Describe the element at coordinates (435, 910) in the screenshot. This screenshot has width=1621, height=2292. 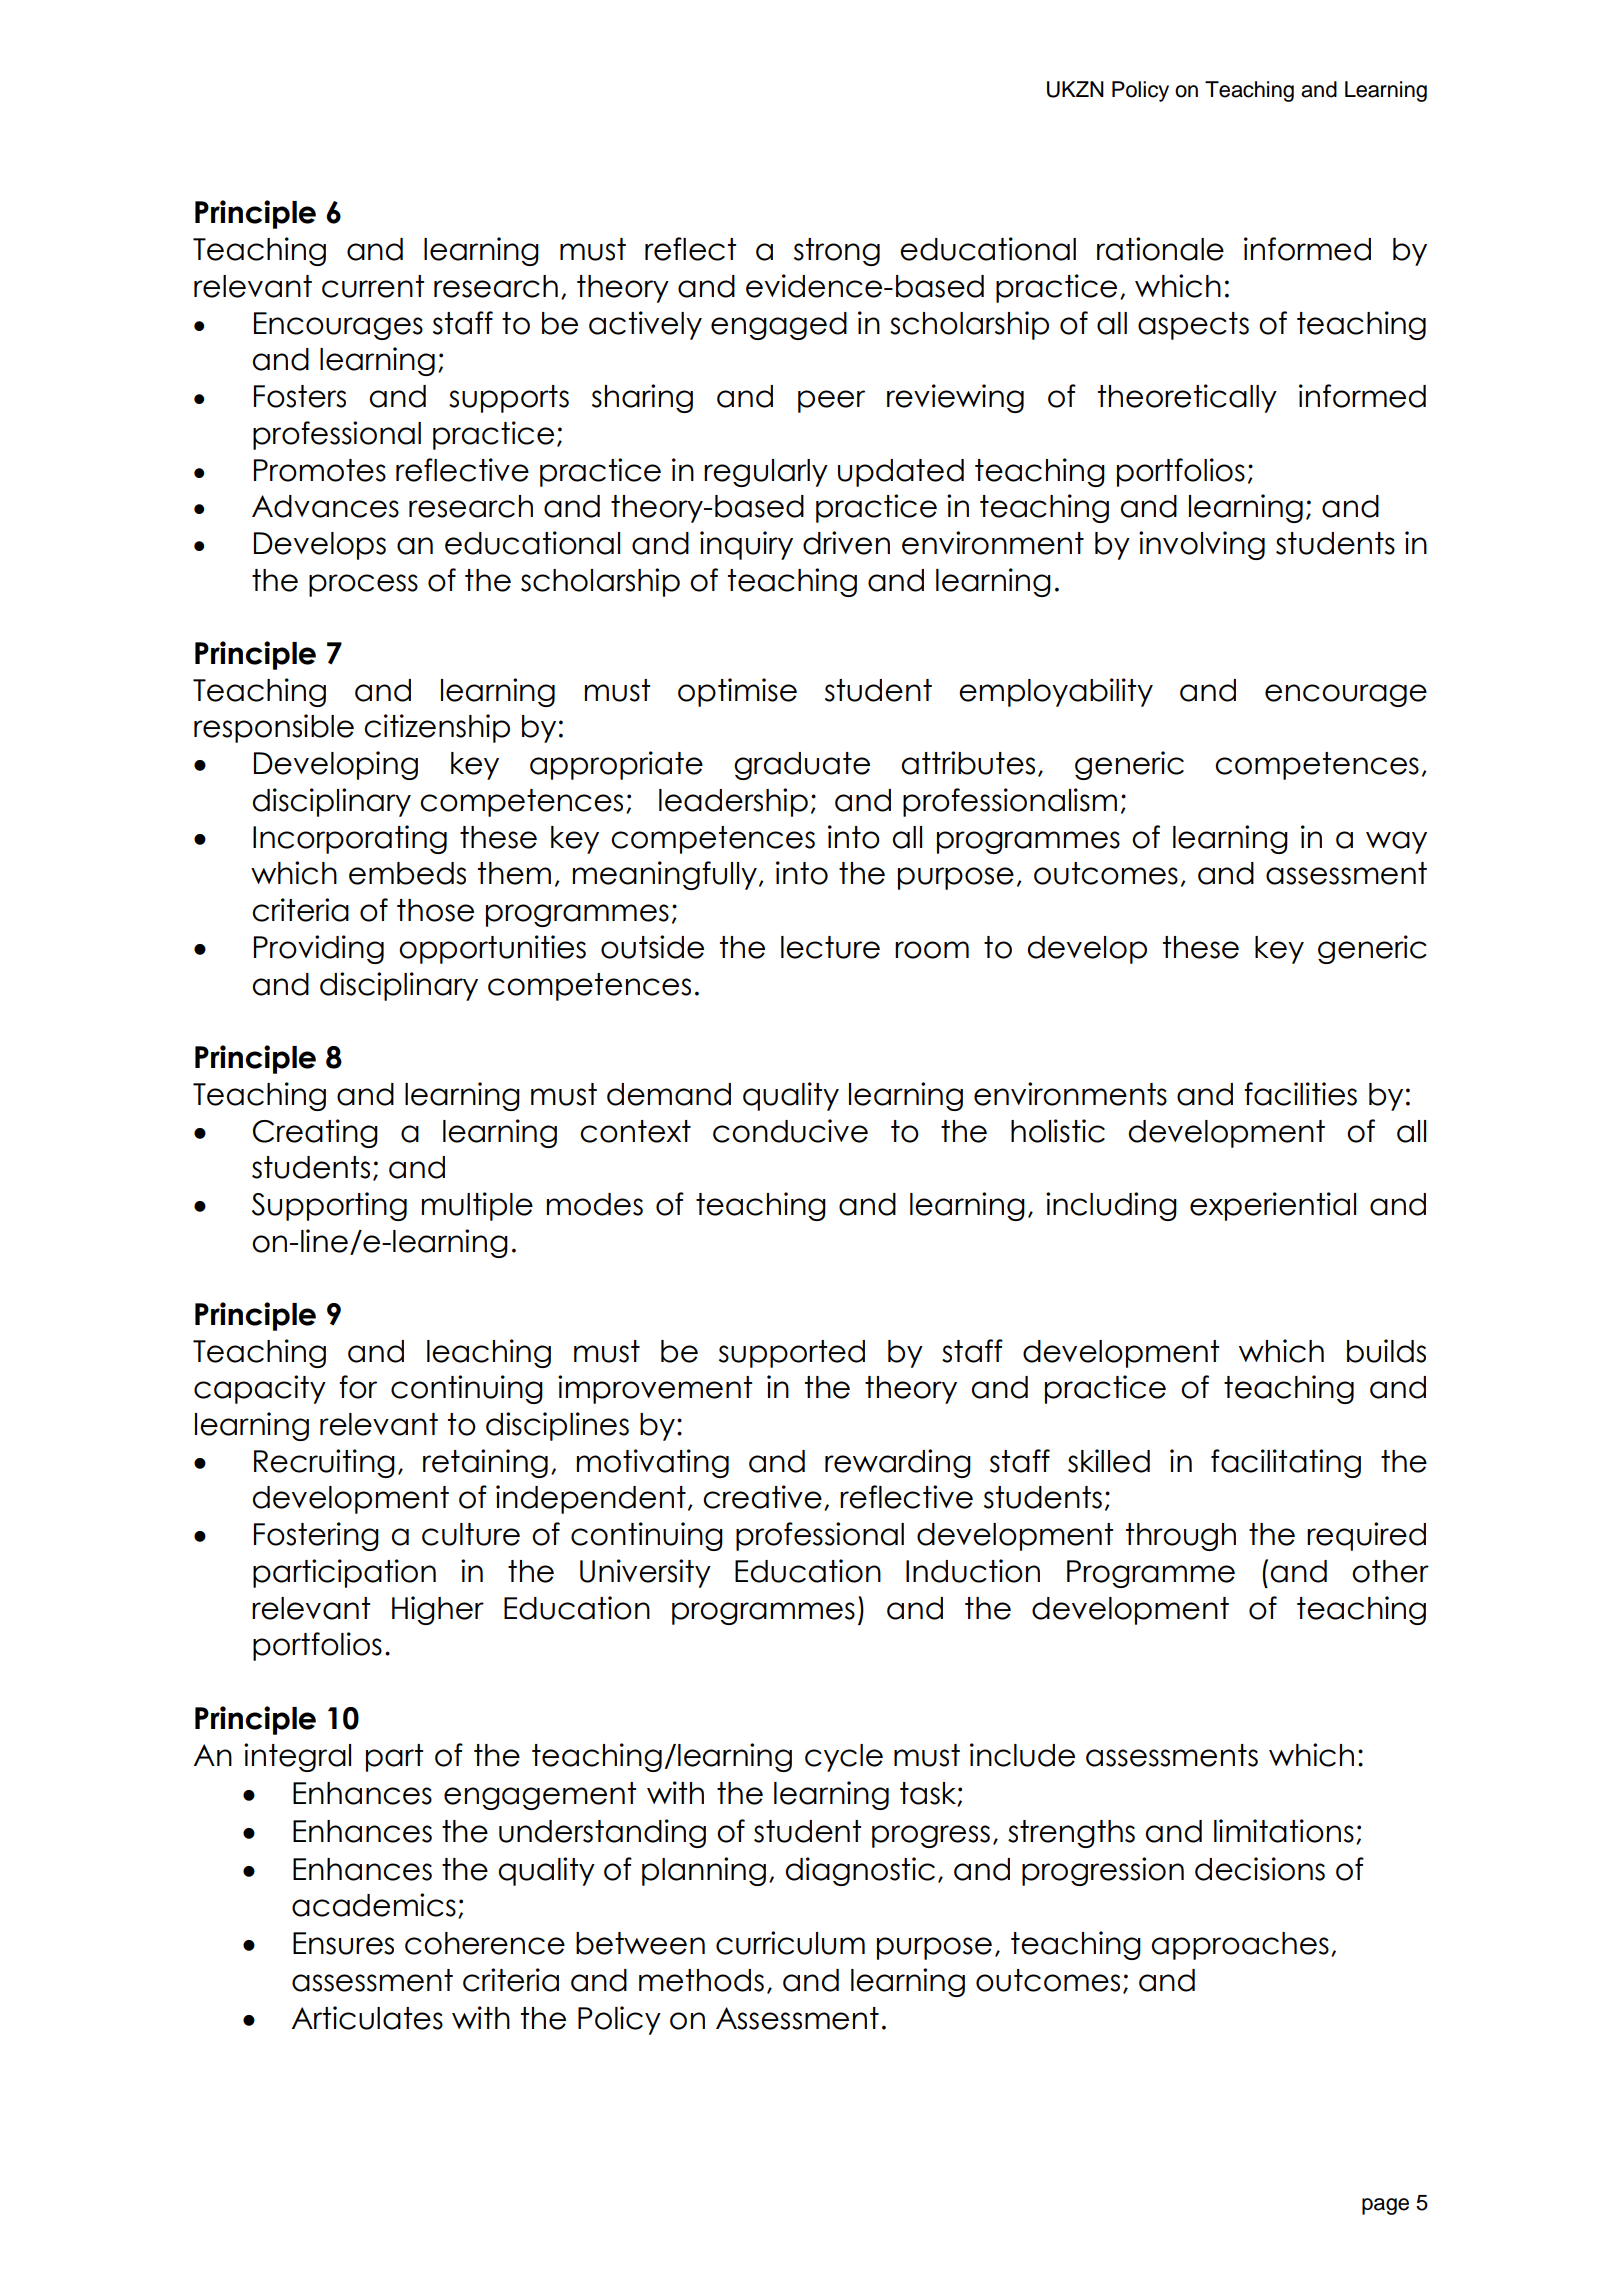
I see `those` at that location.
